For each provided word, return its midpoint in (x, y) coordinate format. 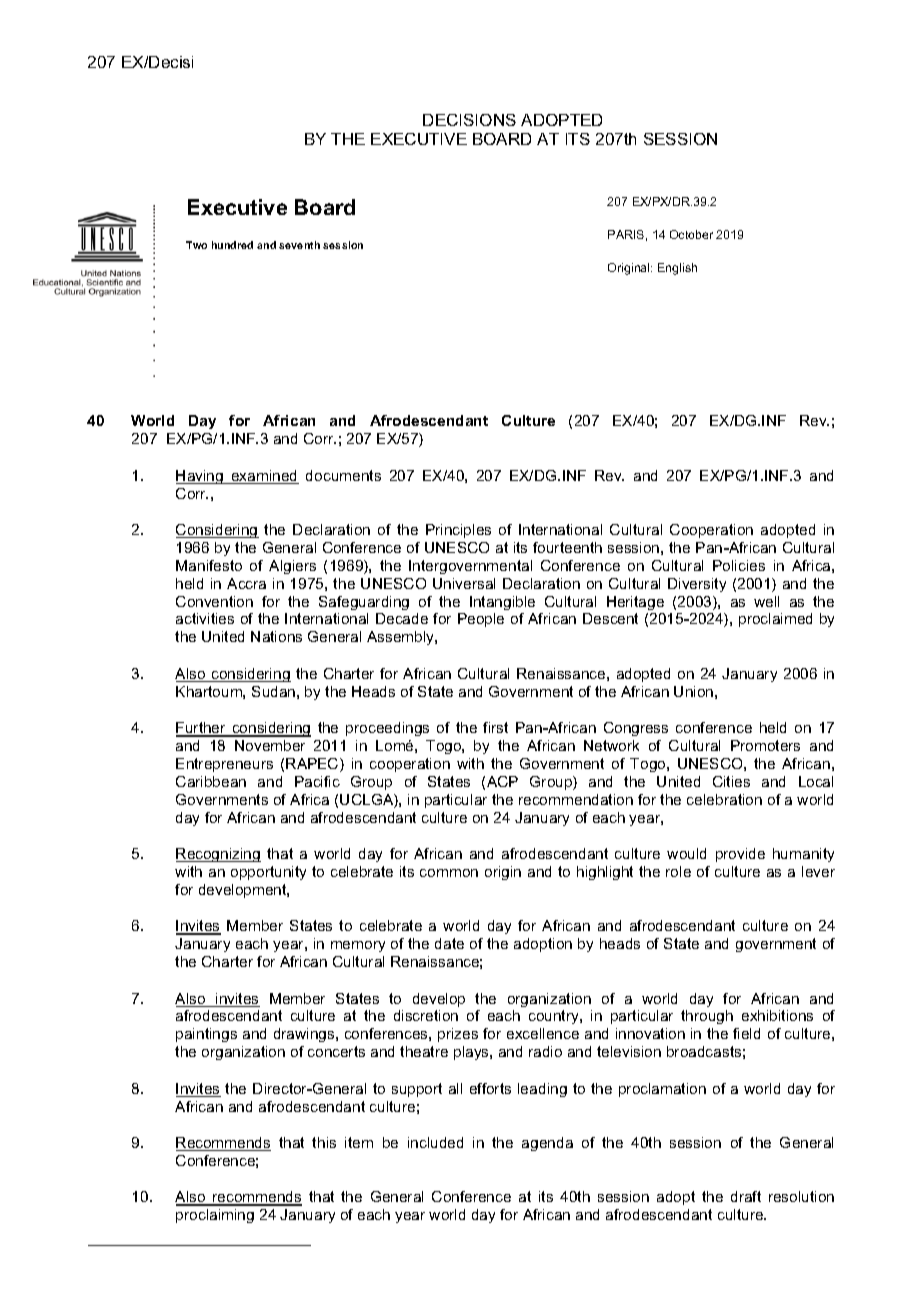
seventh (299, 245)
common (449, 873)
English (677, 269)
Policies (739, 565)
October (691, 234)
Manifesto (209, 565)
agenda (547, 1144)
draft (746, 1196)
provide (740, 855)
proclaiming (215, 1216)
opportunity (268, 873)
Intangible (502, 603)
